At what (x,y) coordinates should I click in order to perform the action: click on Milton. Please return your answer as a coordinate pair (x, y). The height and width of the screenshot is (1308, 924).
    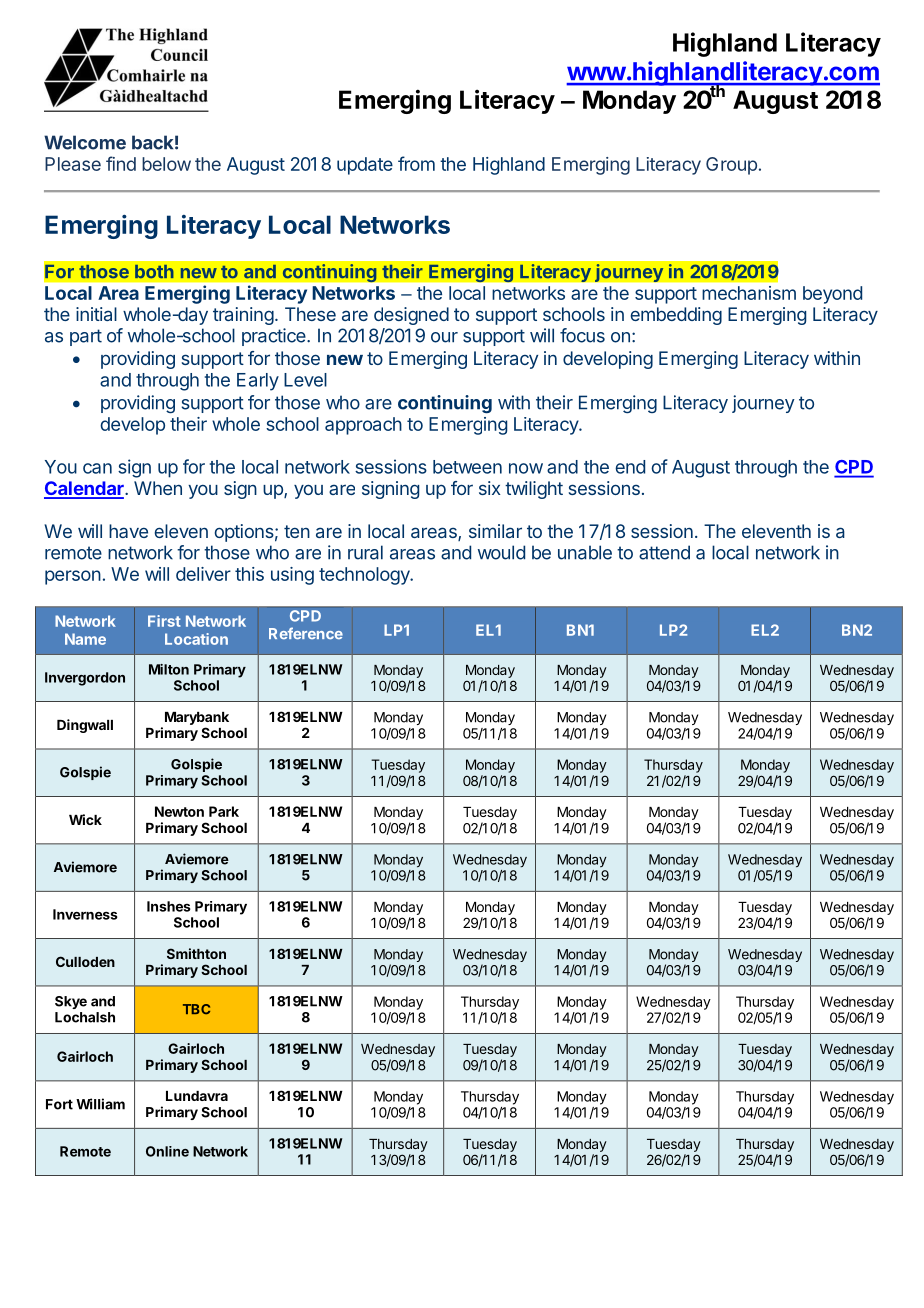
    Looking at the image, I should click on (169, 669).
